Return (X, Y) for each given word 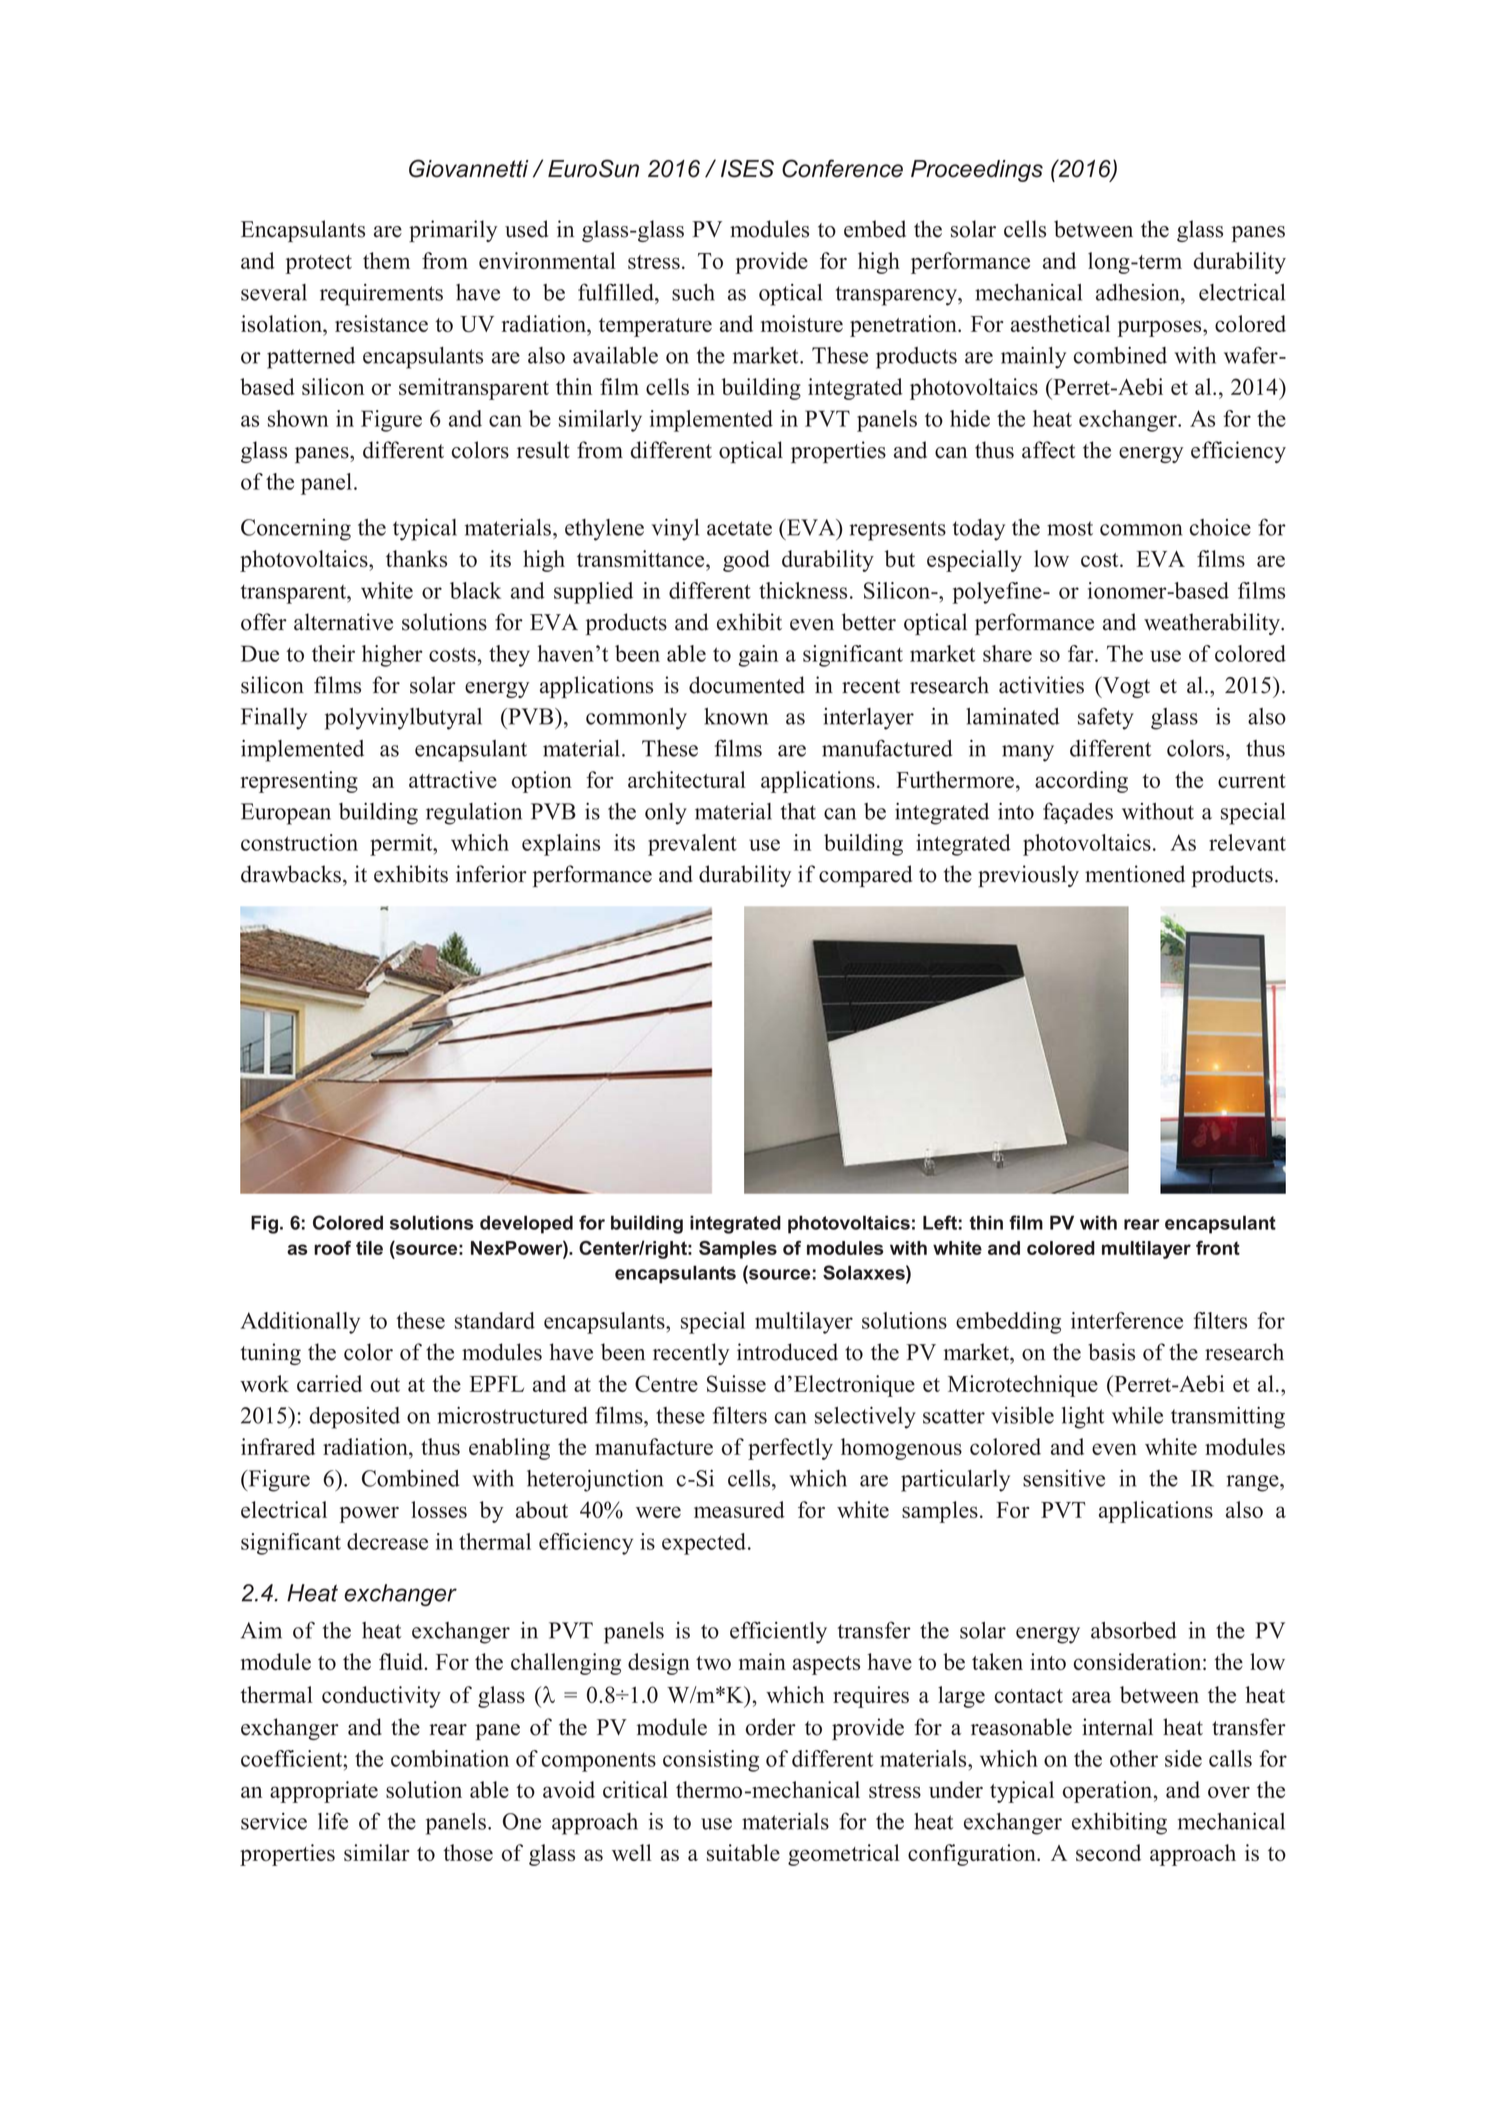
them (386, 260)
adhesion (1139, 292)
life (333, 1821)
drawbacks (291, 874)
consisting (711, 1761)
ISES (747, 168)
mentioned (1135, 874)
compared (865, 876)
